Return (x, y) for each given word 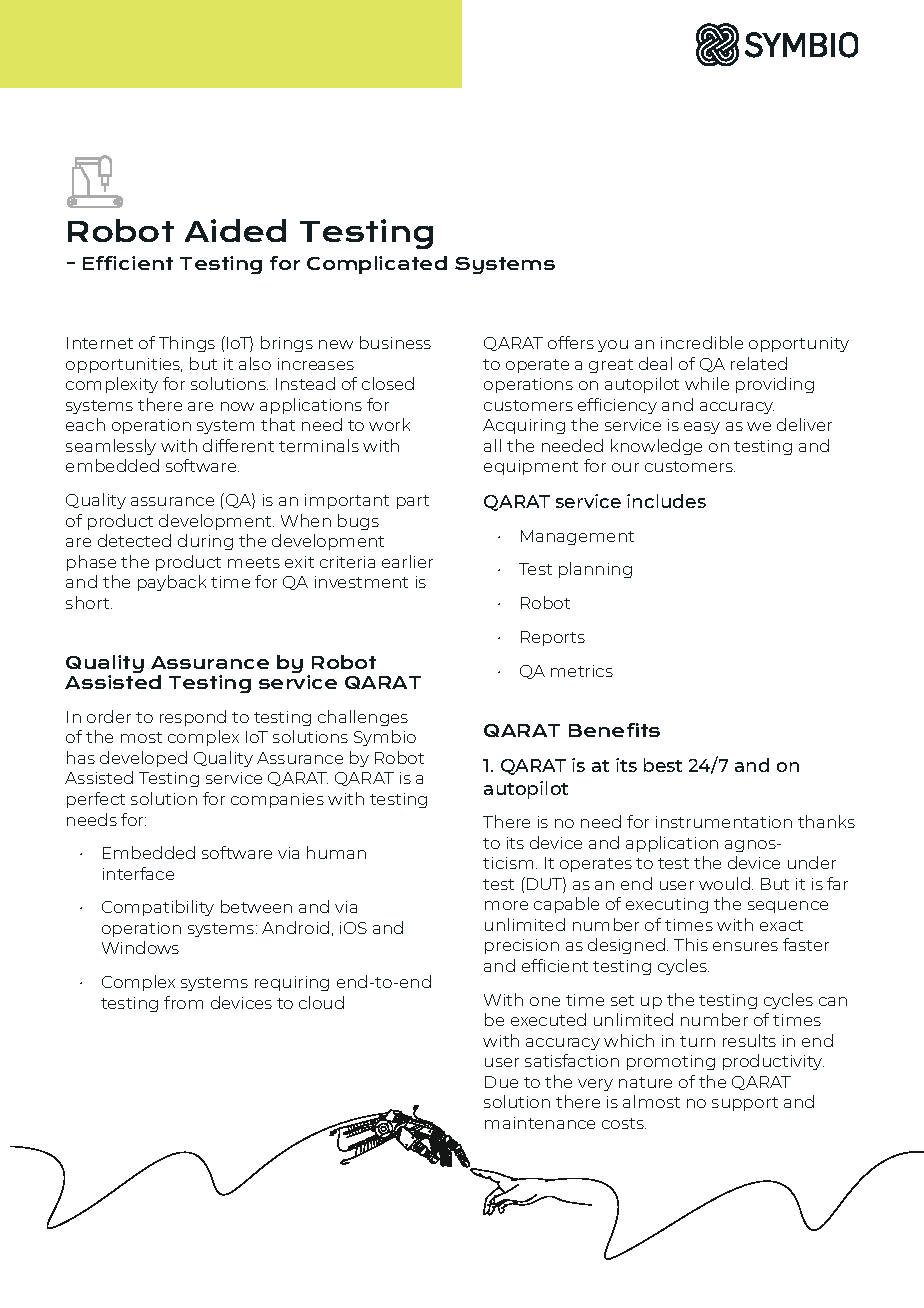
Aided (235, 230)
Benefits (614, 730)
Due (501, 1082)
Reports (553, 638)
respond (193, 718)
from (183, 1002)
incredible (702, 342)
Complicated (377, 265)
